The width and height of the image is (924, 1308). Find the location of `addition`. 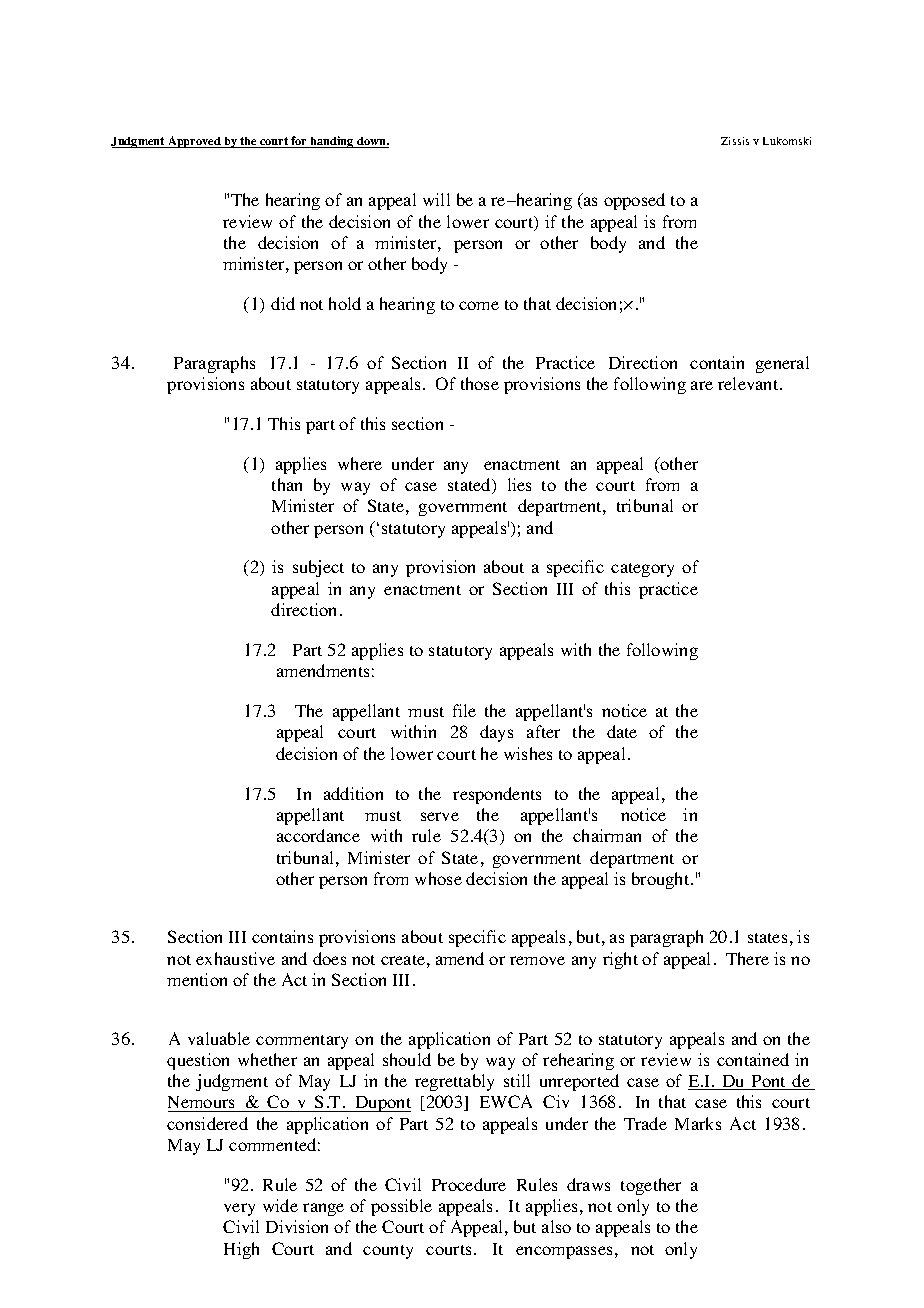

addition is located at coordinates (353, 793).
